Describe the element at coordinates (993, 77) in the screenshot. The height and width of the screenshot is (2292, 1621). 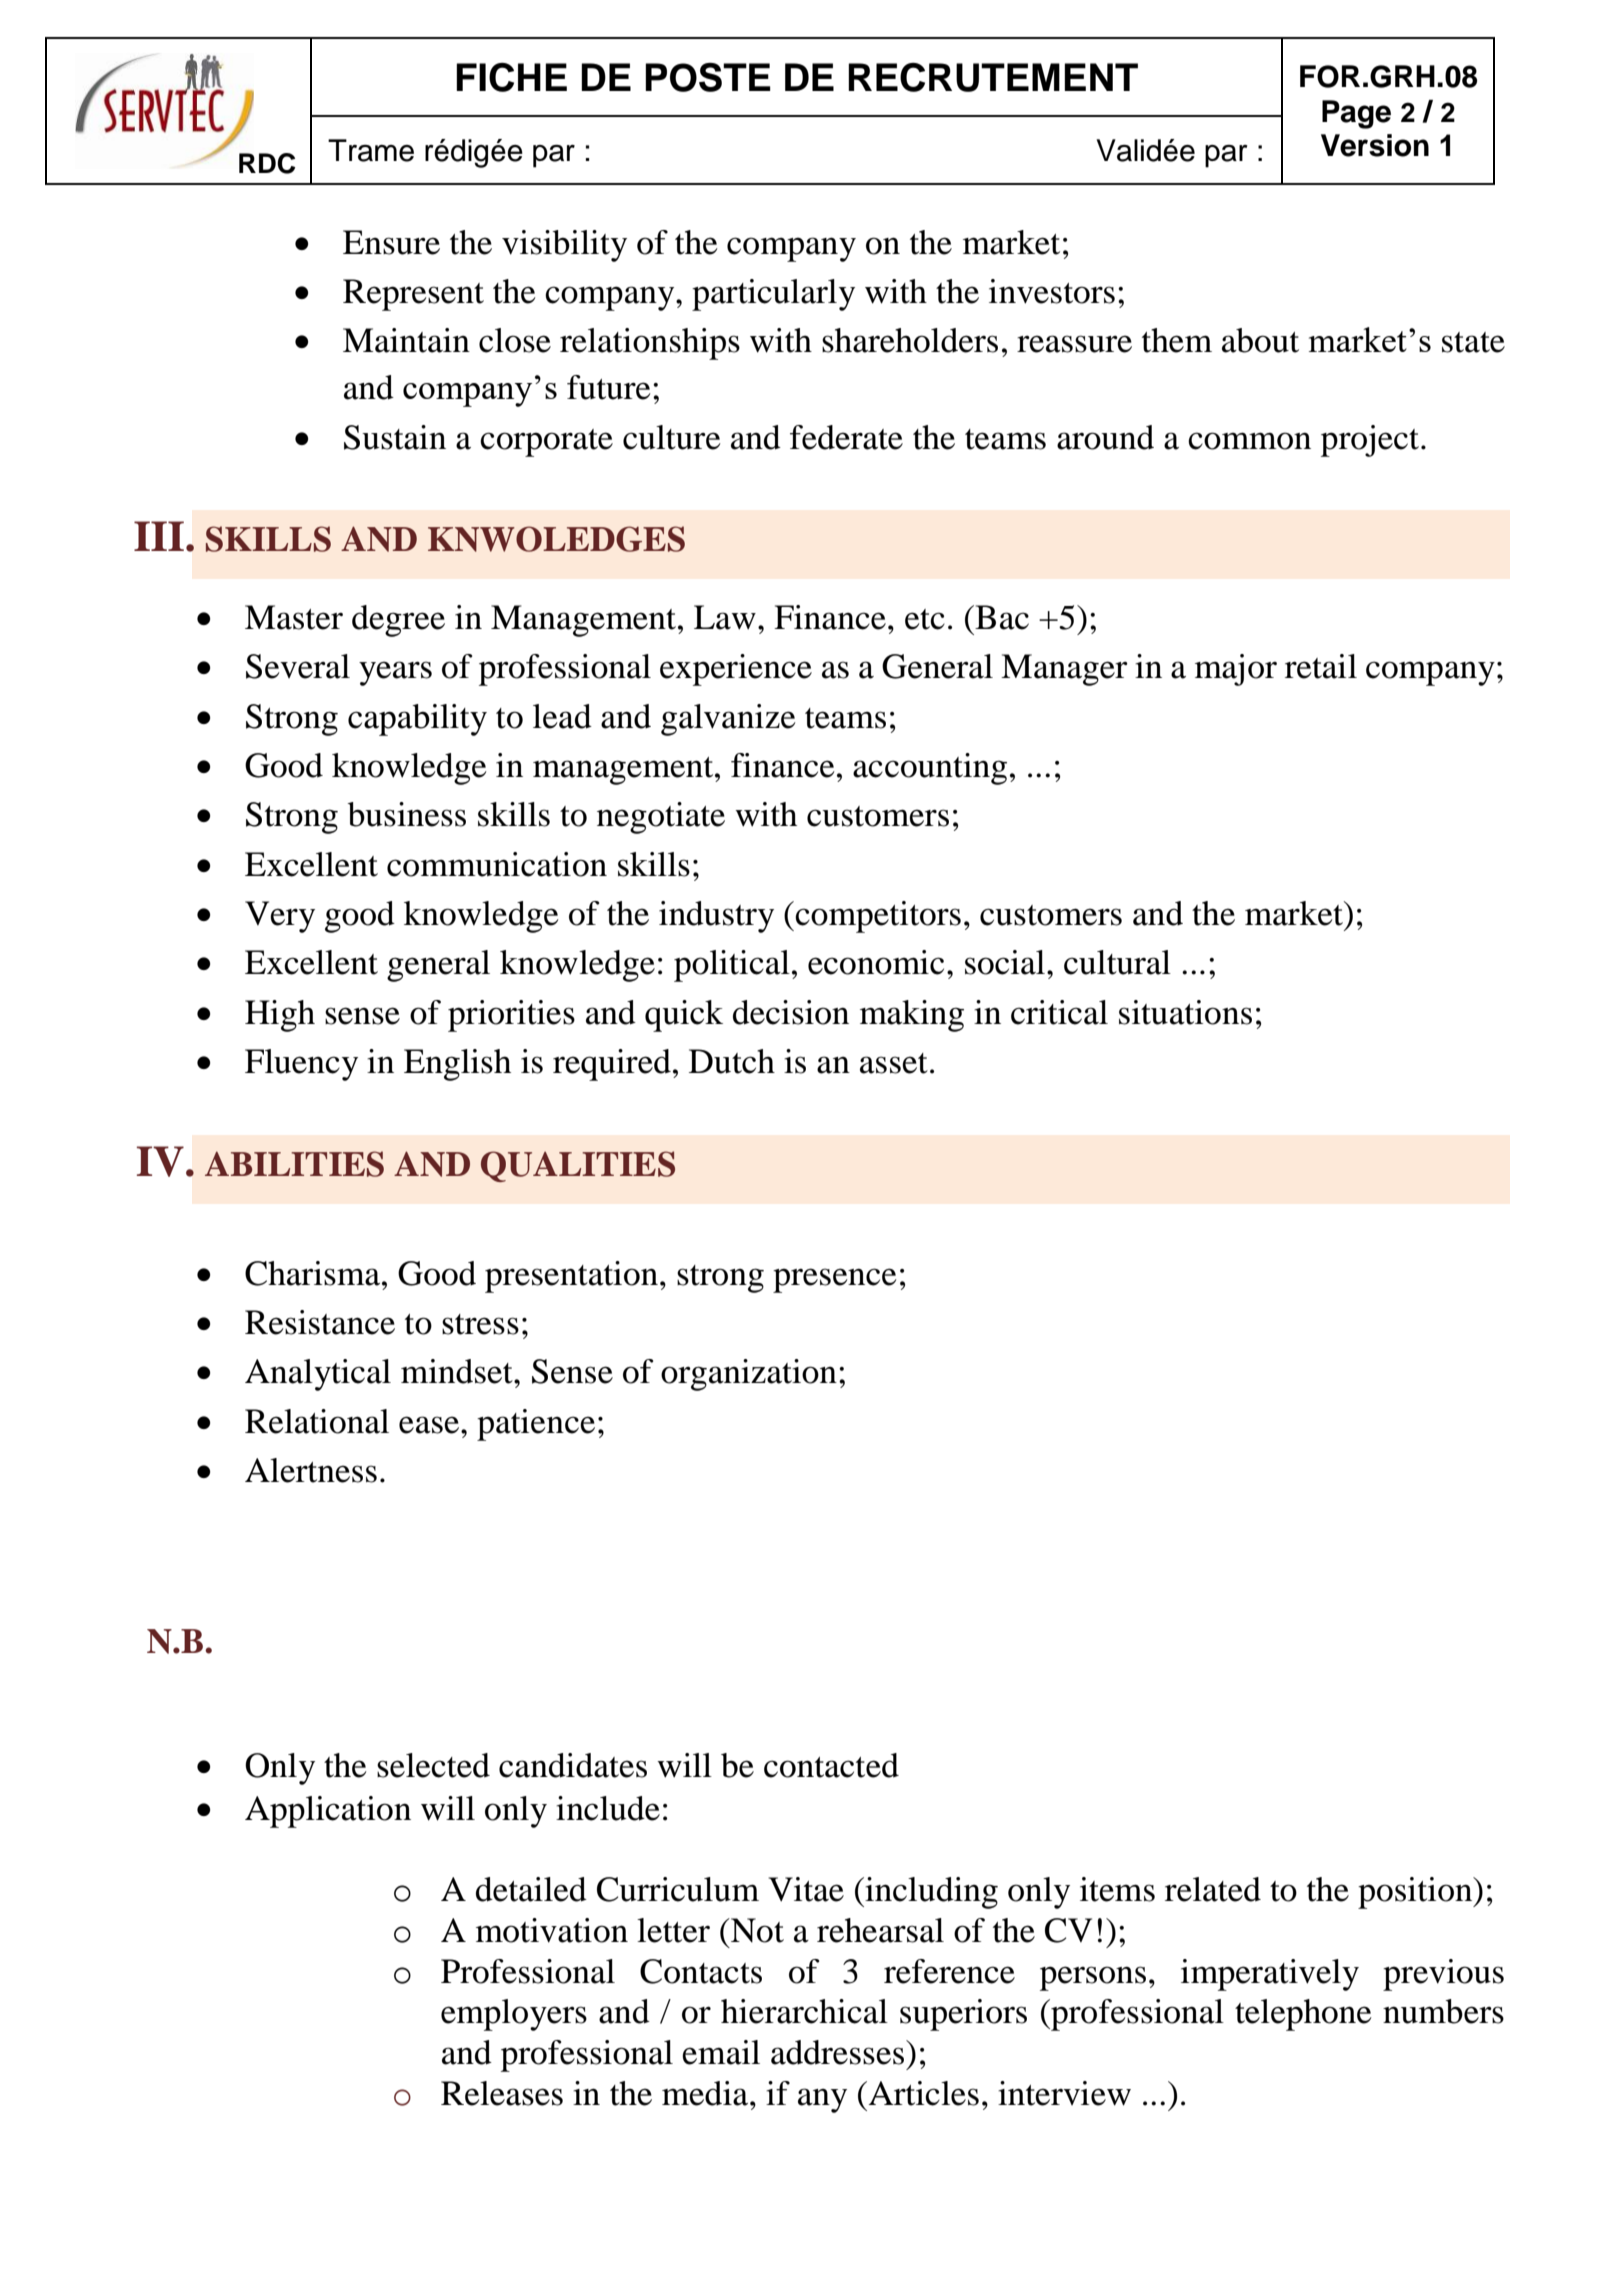
I see `RECRUTEMENT` at that location.
